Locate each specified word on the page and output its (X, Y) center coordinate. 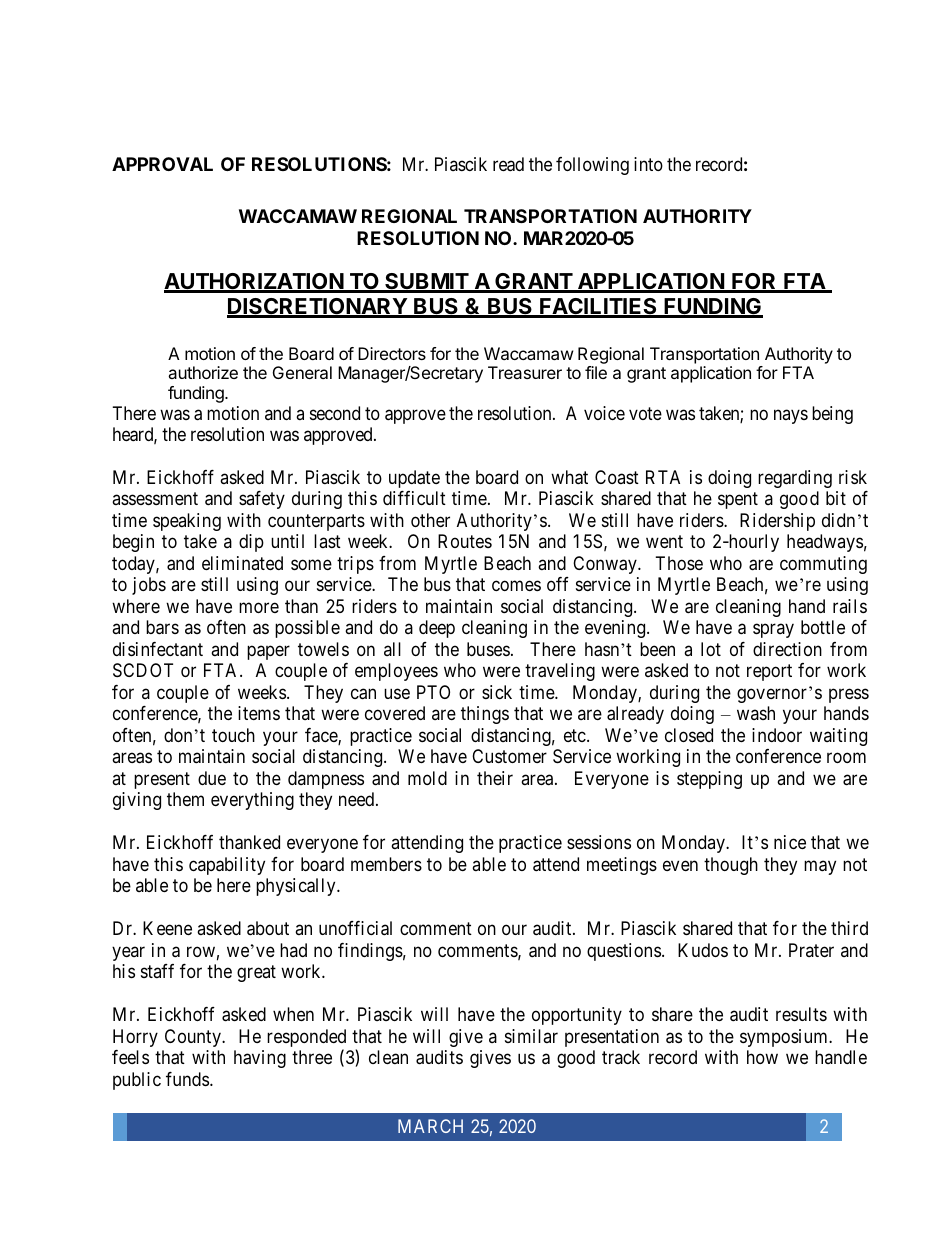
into (648, 164)
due (212, 778)
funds (187, 1079)
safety (262, 500)
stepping (709, 780)
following (592, 166)
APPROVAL (162, 164)
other (430, 520)
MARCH (430, 1126)
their (495, 778)
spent (738, 501)
